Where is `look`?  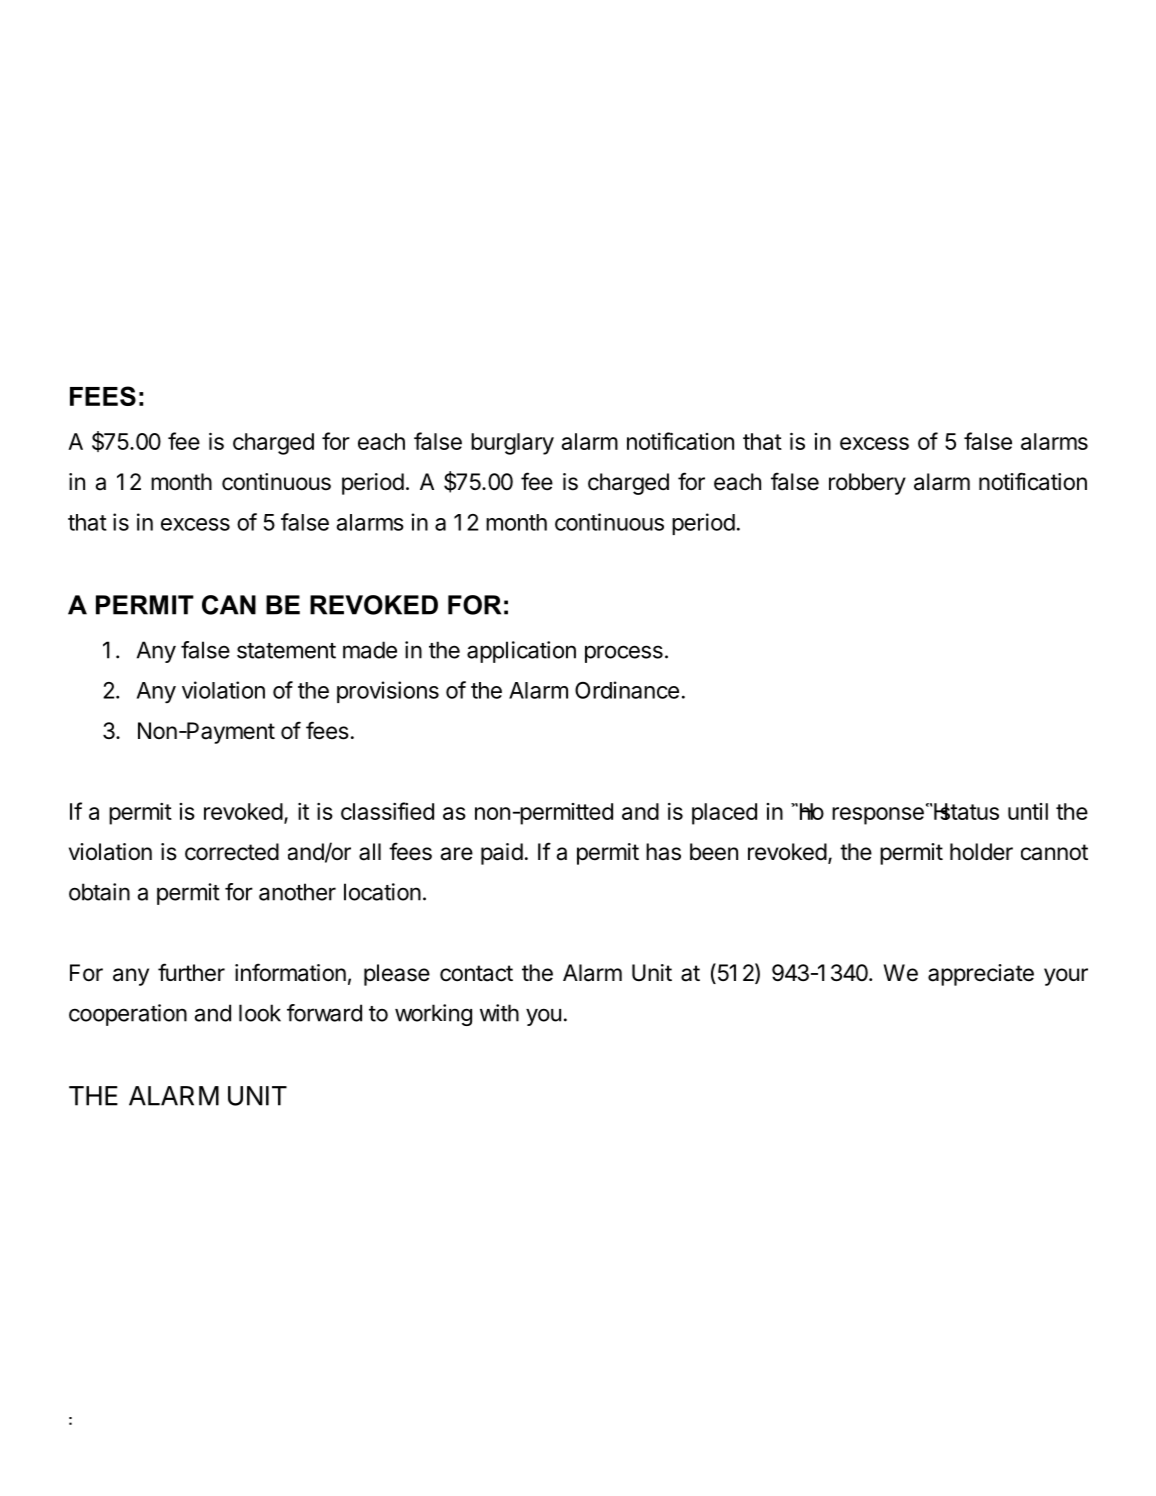 look is located at coordinates (260, 1013).
